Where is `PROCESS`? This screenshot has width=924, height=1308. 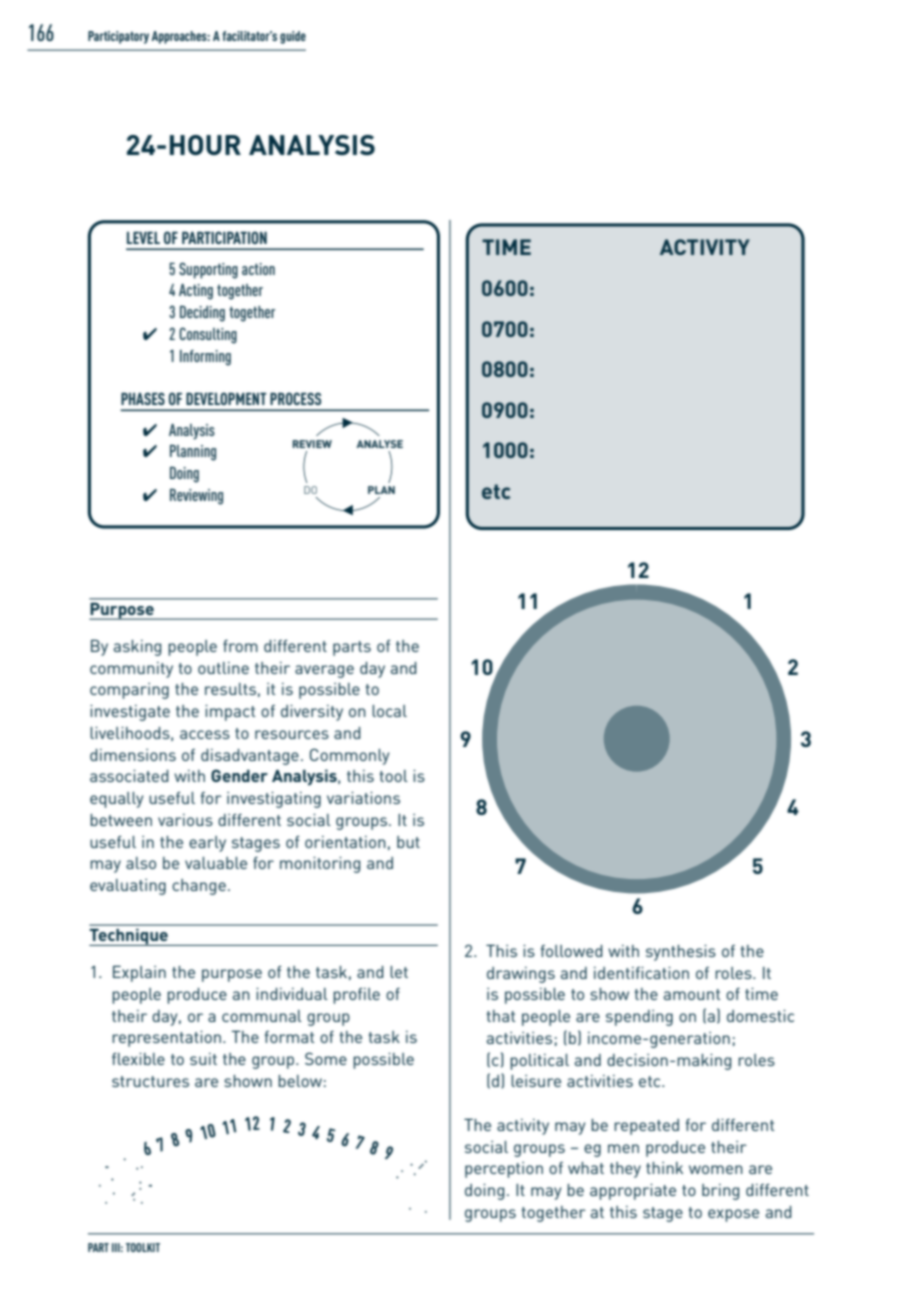 PROCESS is located at coordinates (295, 398).
